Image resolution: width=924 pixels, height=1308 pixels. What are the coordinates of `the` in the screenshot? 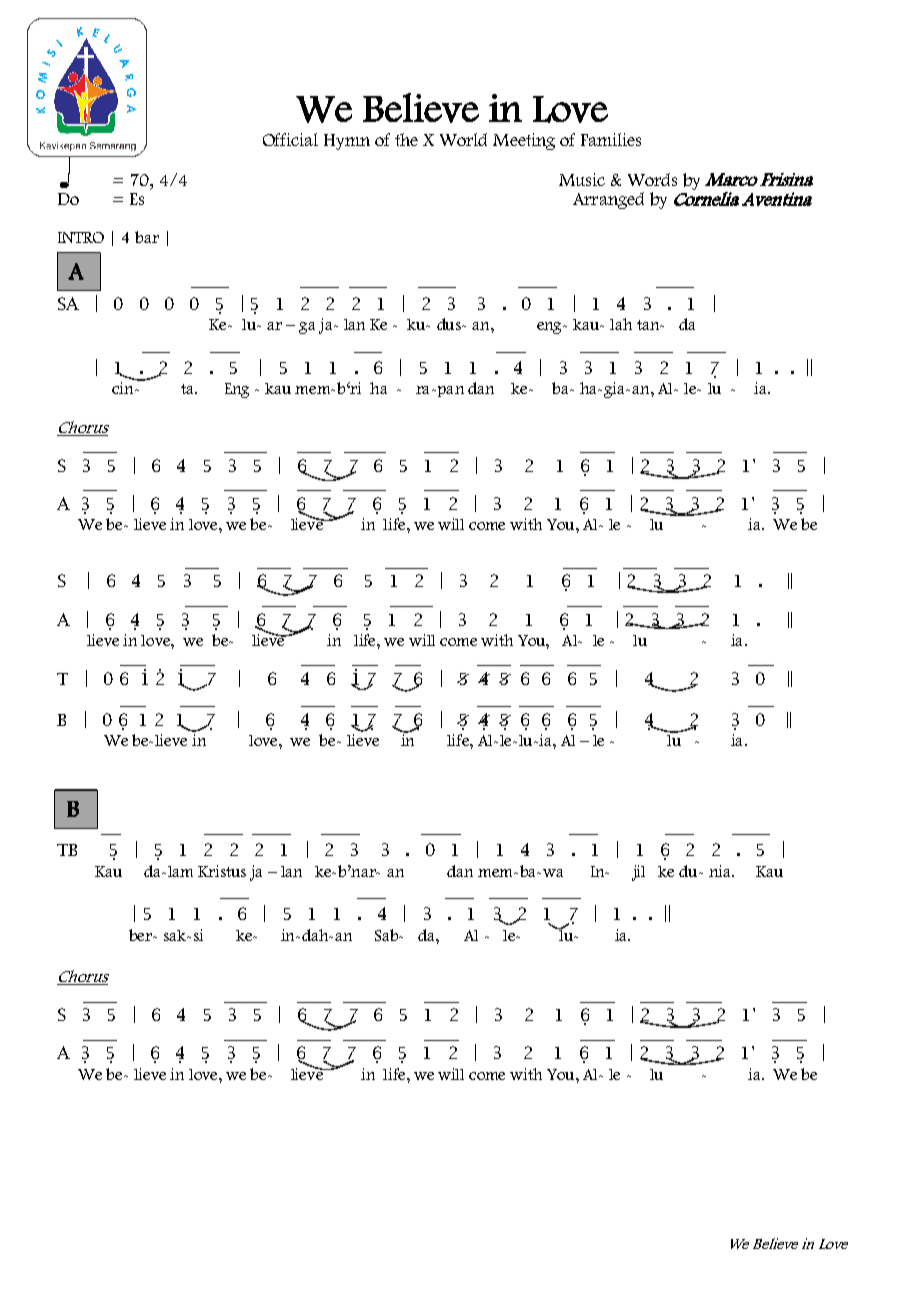 It's located at (406, 139).
